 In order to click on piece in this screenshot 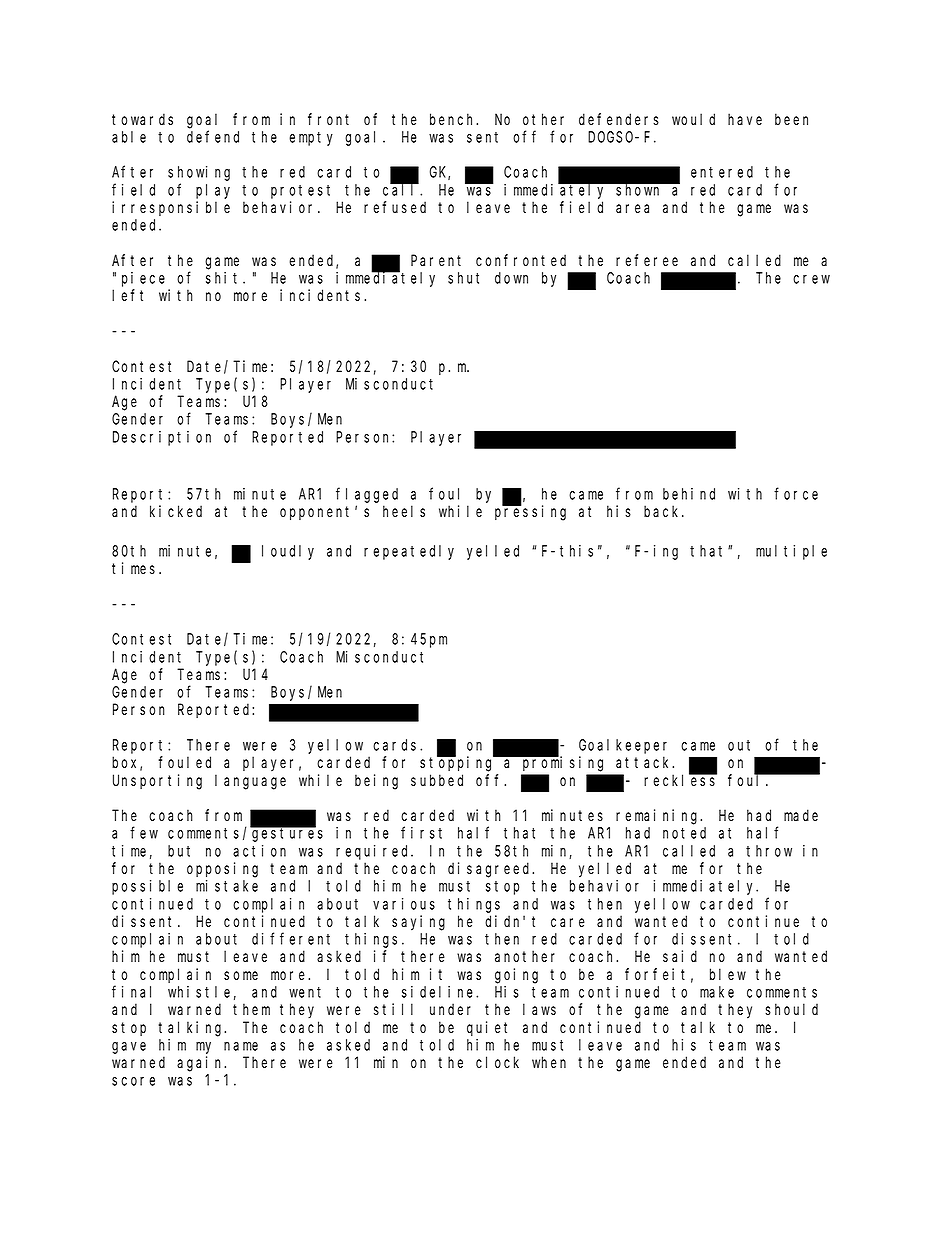, I will do `click(143, 279)`.
